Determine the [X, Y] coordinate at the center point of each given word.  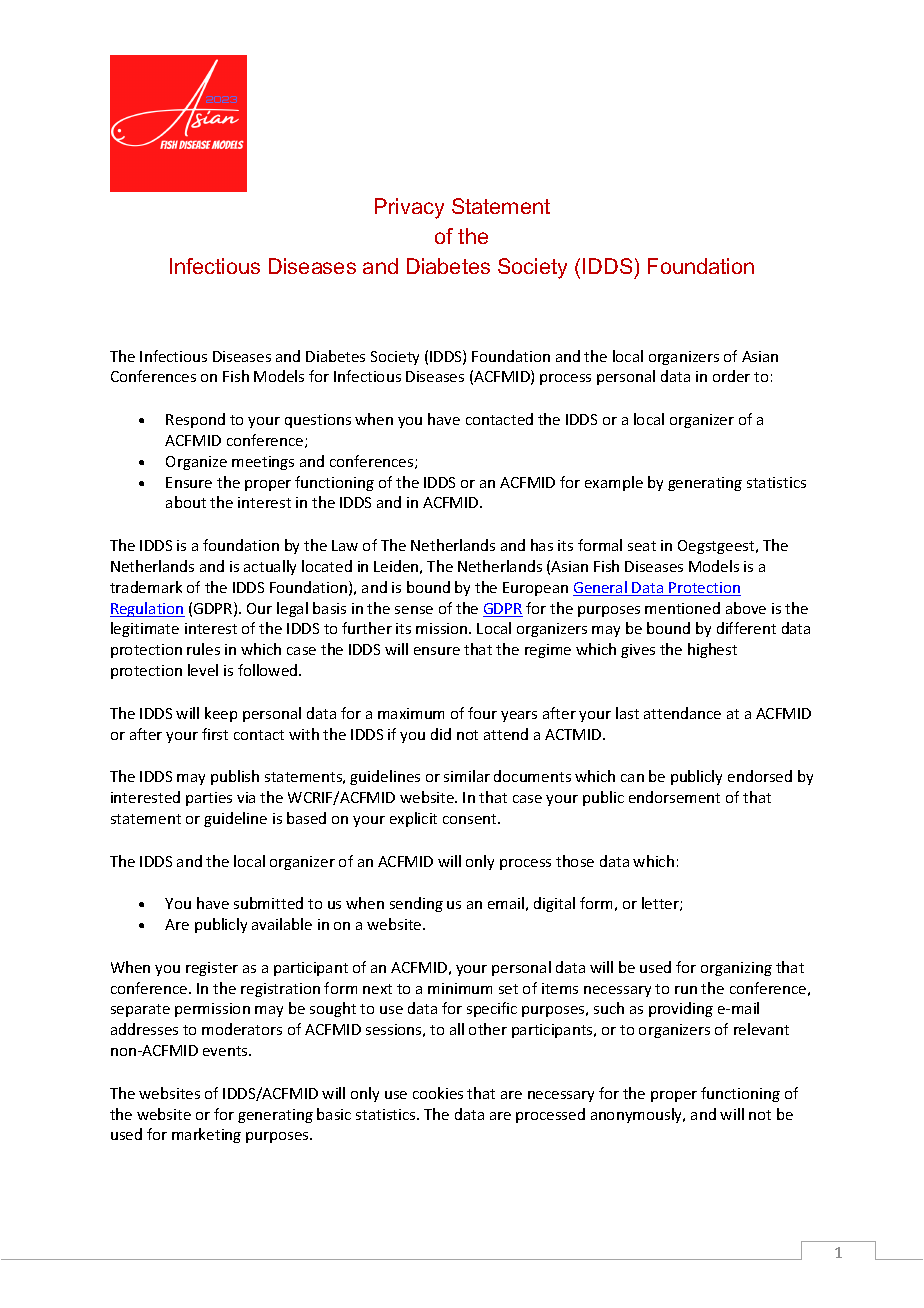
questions [318, 421]
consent [471, 819]
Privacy [409, 208]
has [542, 545]
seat [642, 546]
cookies [438, 1093]
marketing [206, 1135]
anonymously [638, 1115]
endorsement [674, 797]
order [731, 376]
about [186, 502]
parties [209, 799]
